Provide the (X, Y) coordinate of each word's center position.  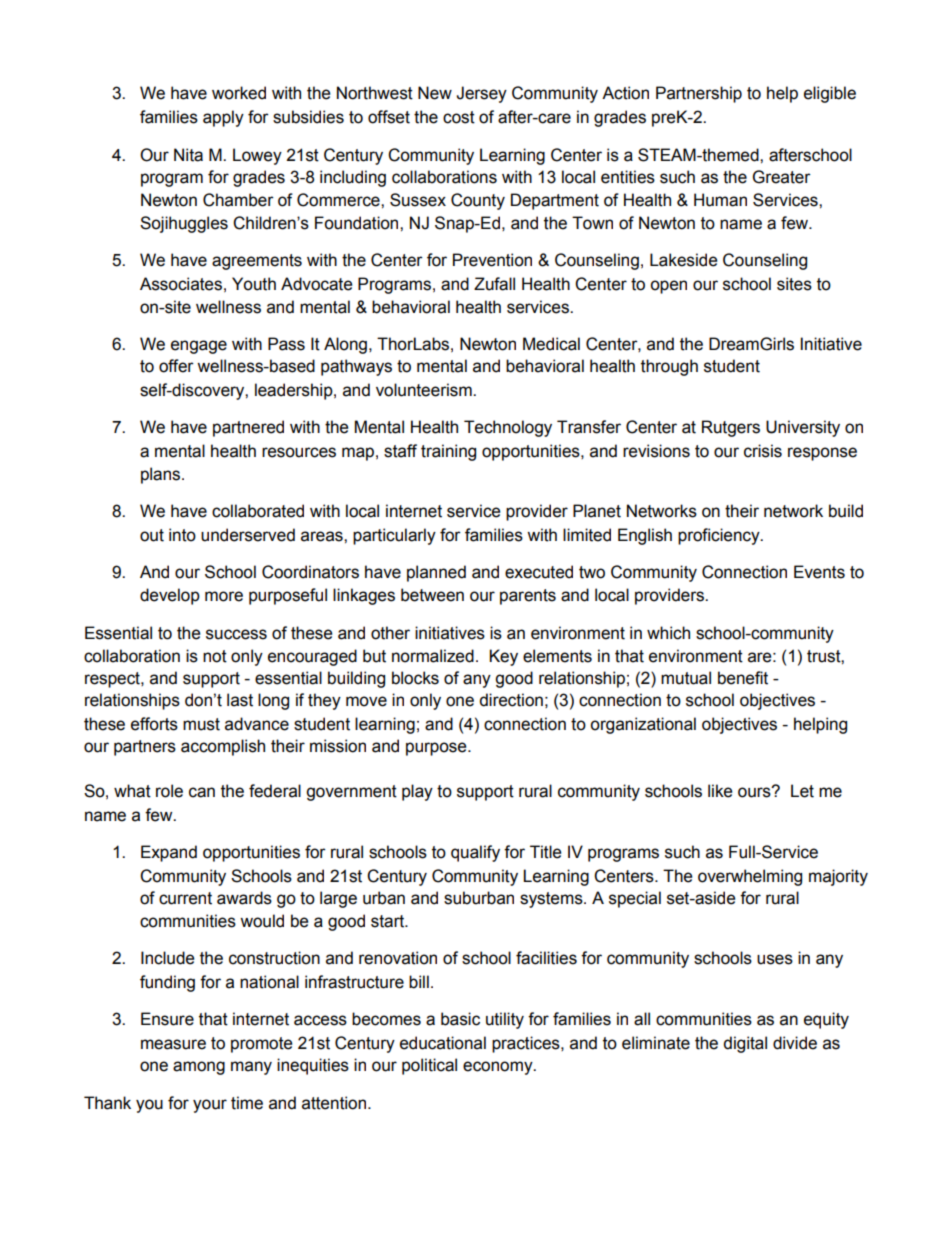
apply (223, 118)
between (432, 595)
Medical (551, 344)
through (669, 367)
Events (819, 572)
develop (170, 596)
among (199, 1068)
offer (176, 366)
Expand (169, 853)
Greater (782, 177)
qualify (475, 853)
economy (499, 1068)
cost (459, 117)
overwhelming (750, 877)
